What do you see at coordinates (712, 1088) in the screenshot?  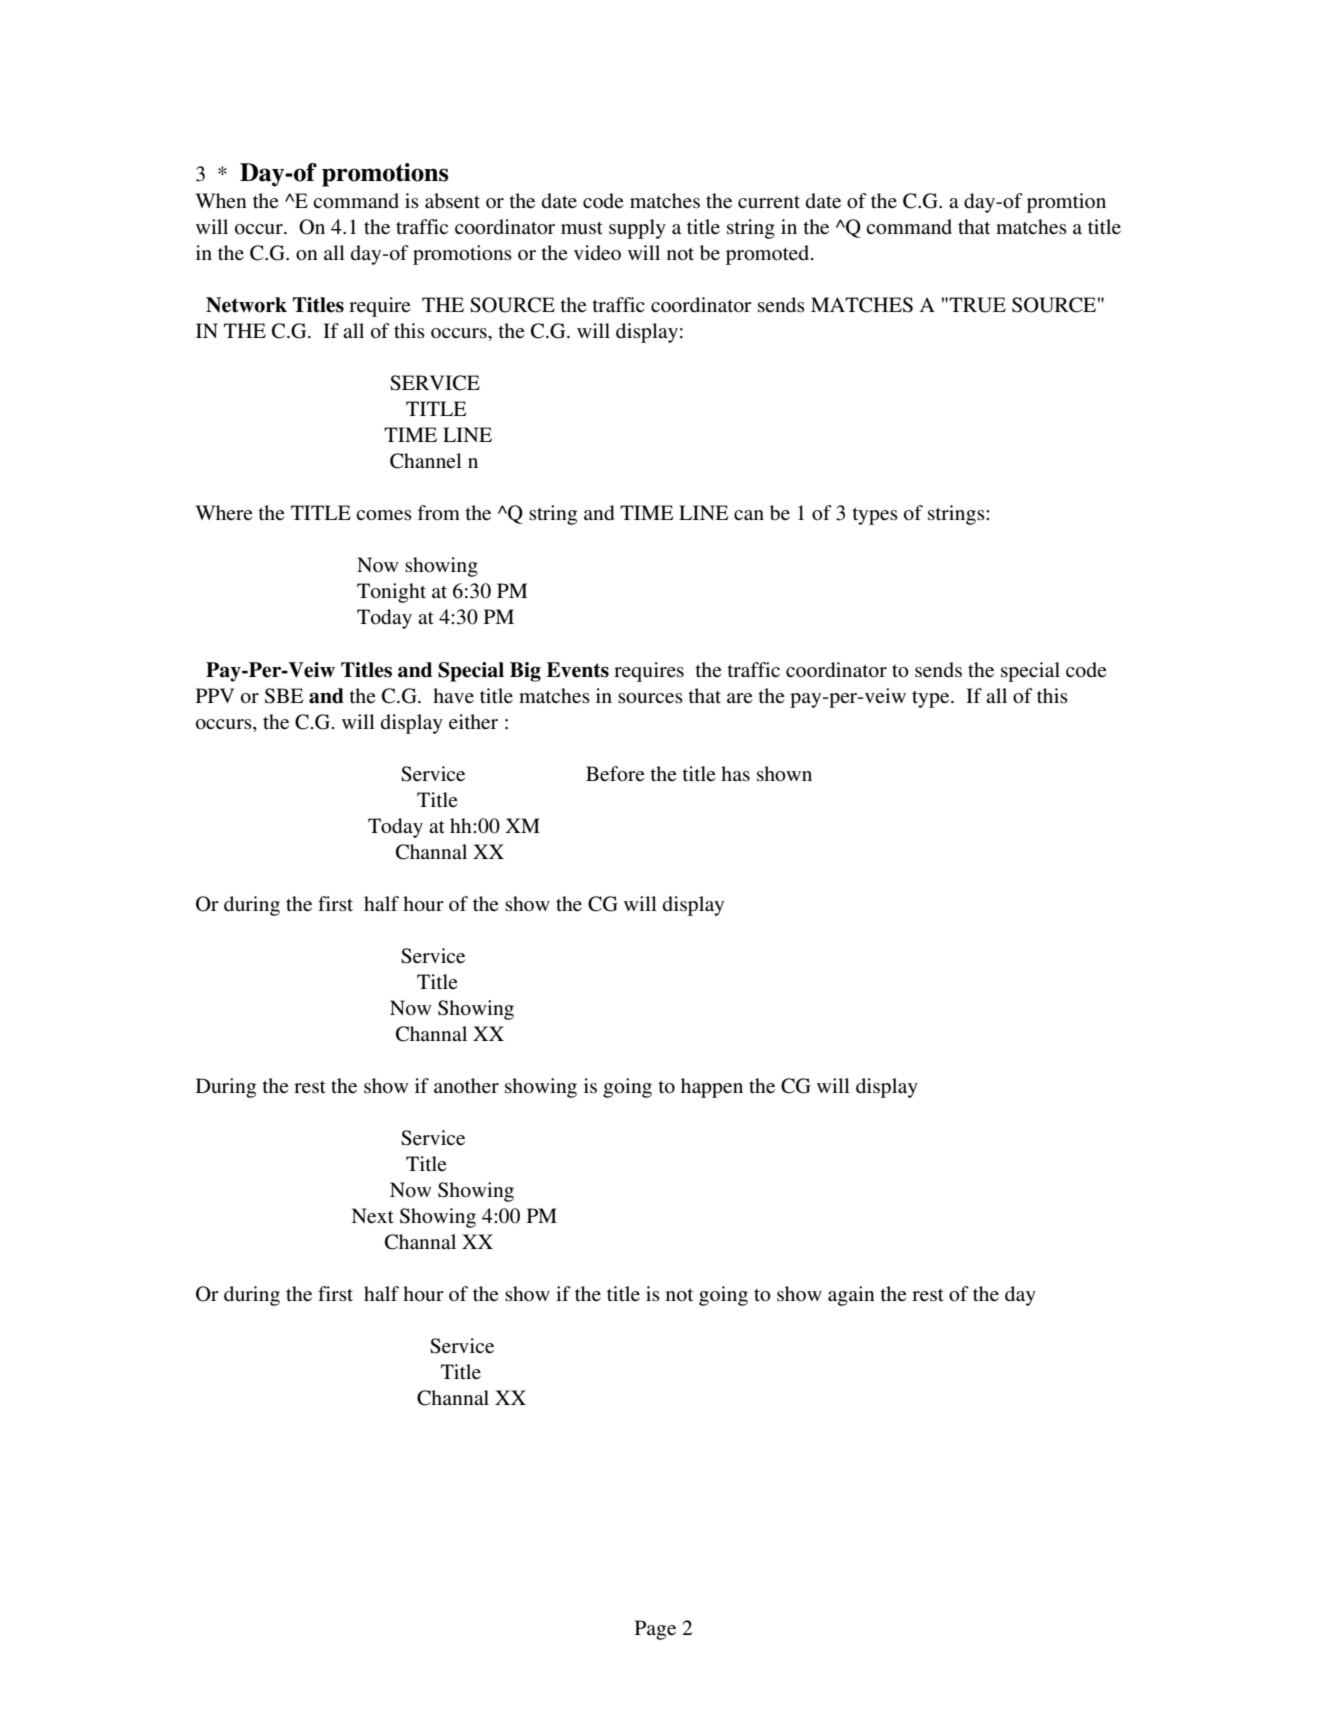 I see `happen` at bounding box center [712, 1088].
